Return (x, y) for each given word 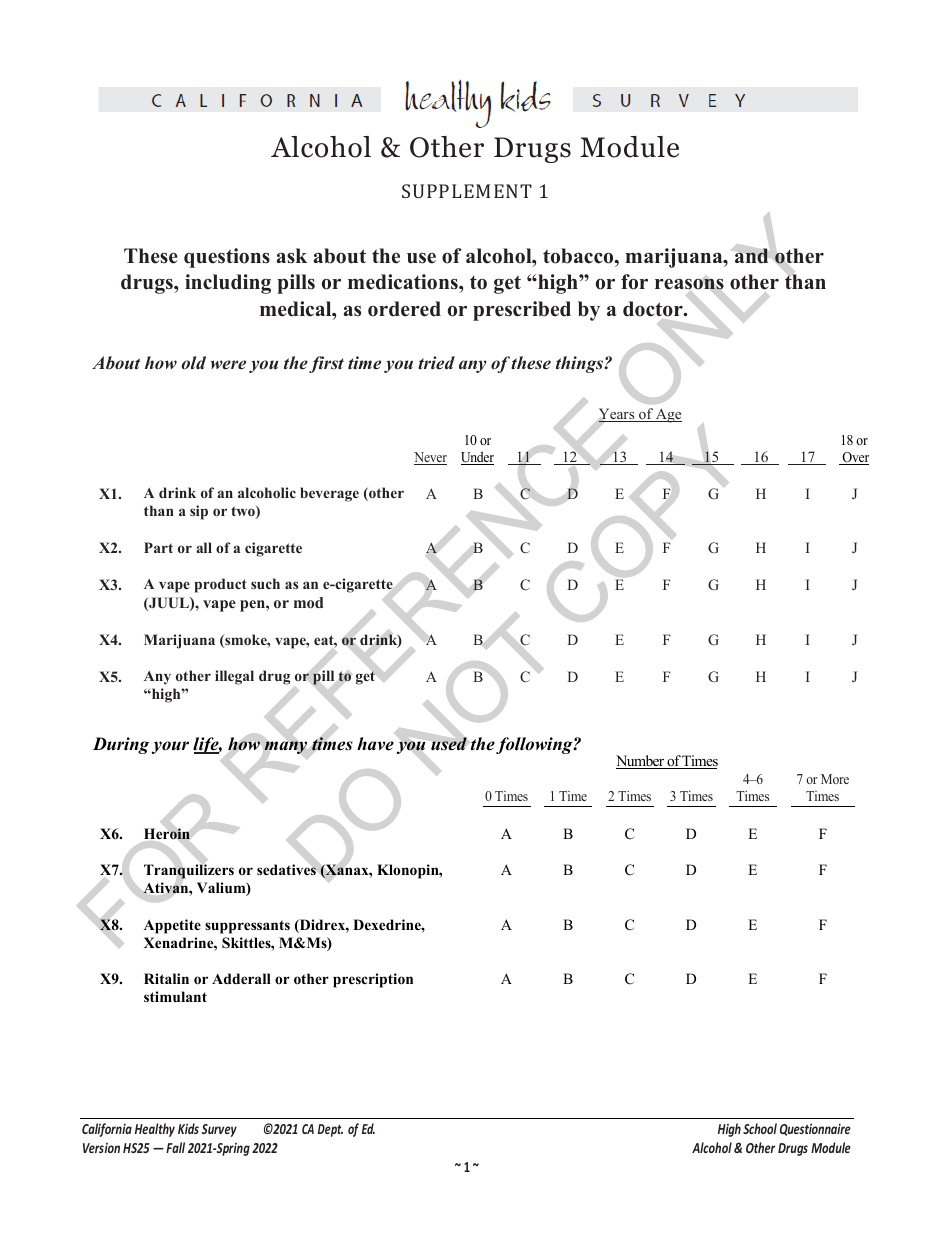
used (449, 744)
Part (158, 547)
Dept (330, 1130)
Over (855, 458)
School (760, 1128)
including (228, 284)
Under (477, 458)
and (751, 256)
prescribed (522, 311)
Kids (188, 1128)
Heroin (167, 834)
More (835, 779)
